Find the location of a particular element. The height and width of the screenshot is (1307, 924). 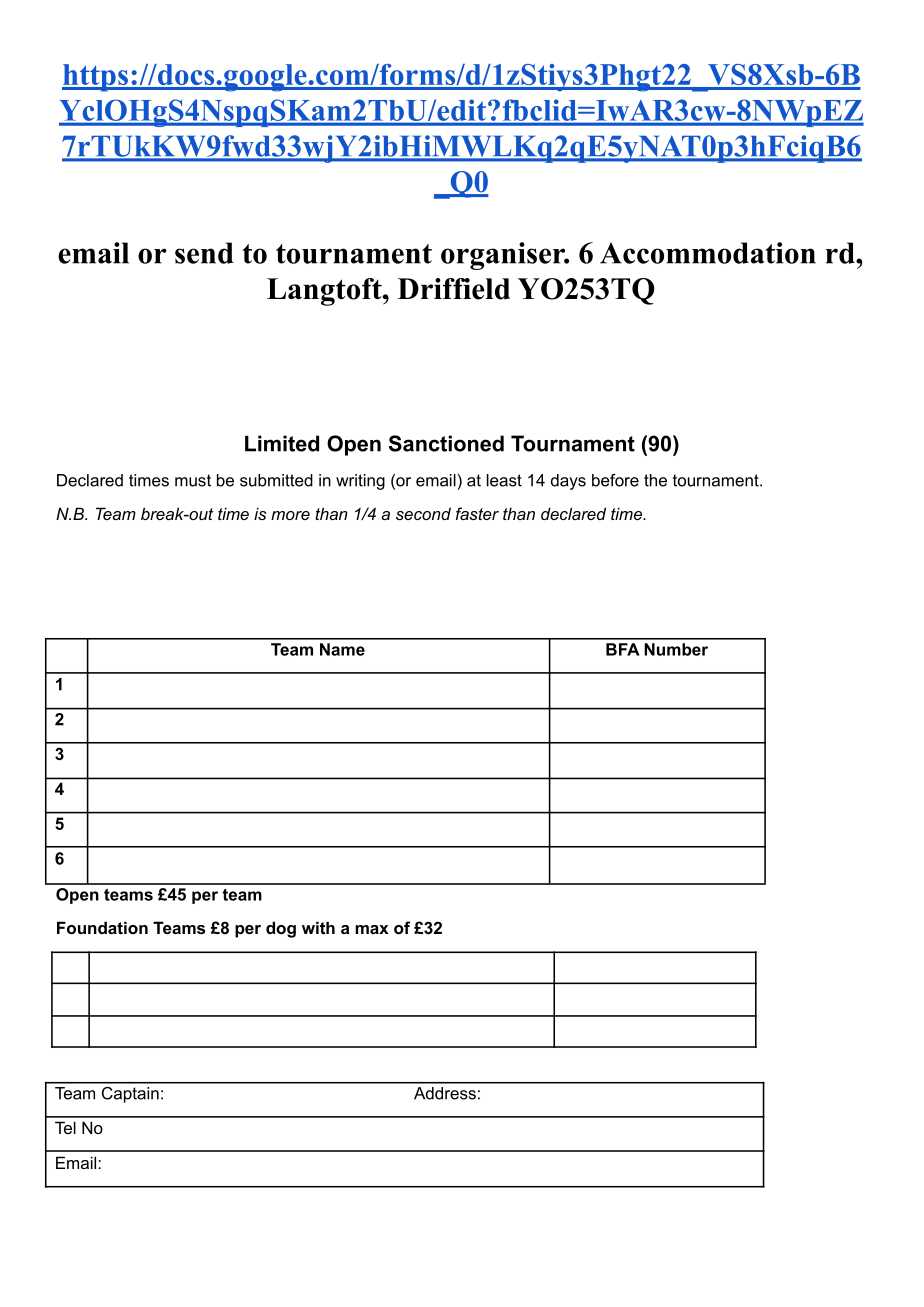

Tel is located at coordinates (65, 1127).
